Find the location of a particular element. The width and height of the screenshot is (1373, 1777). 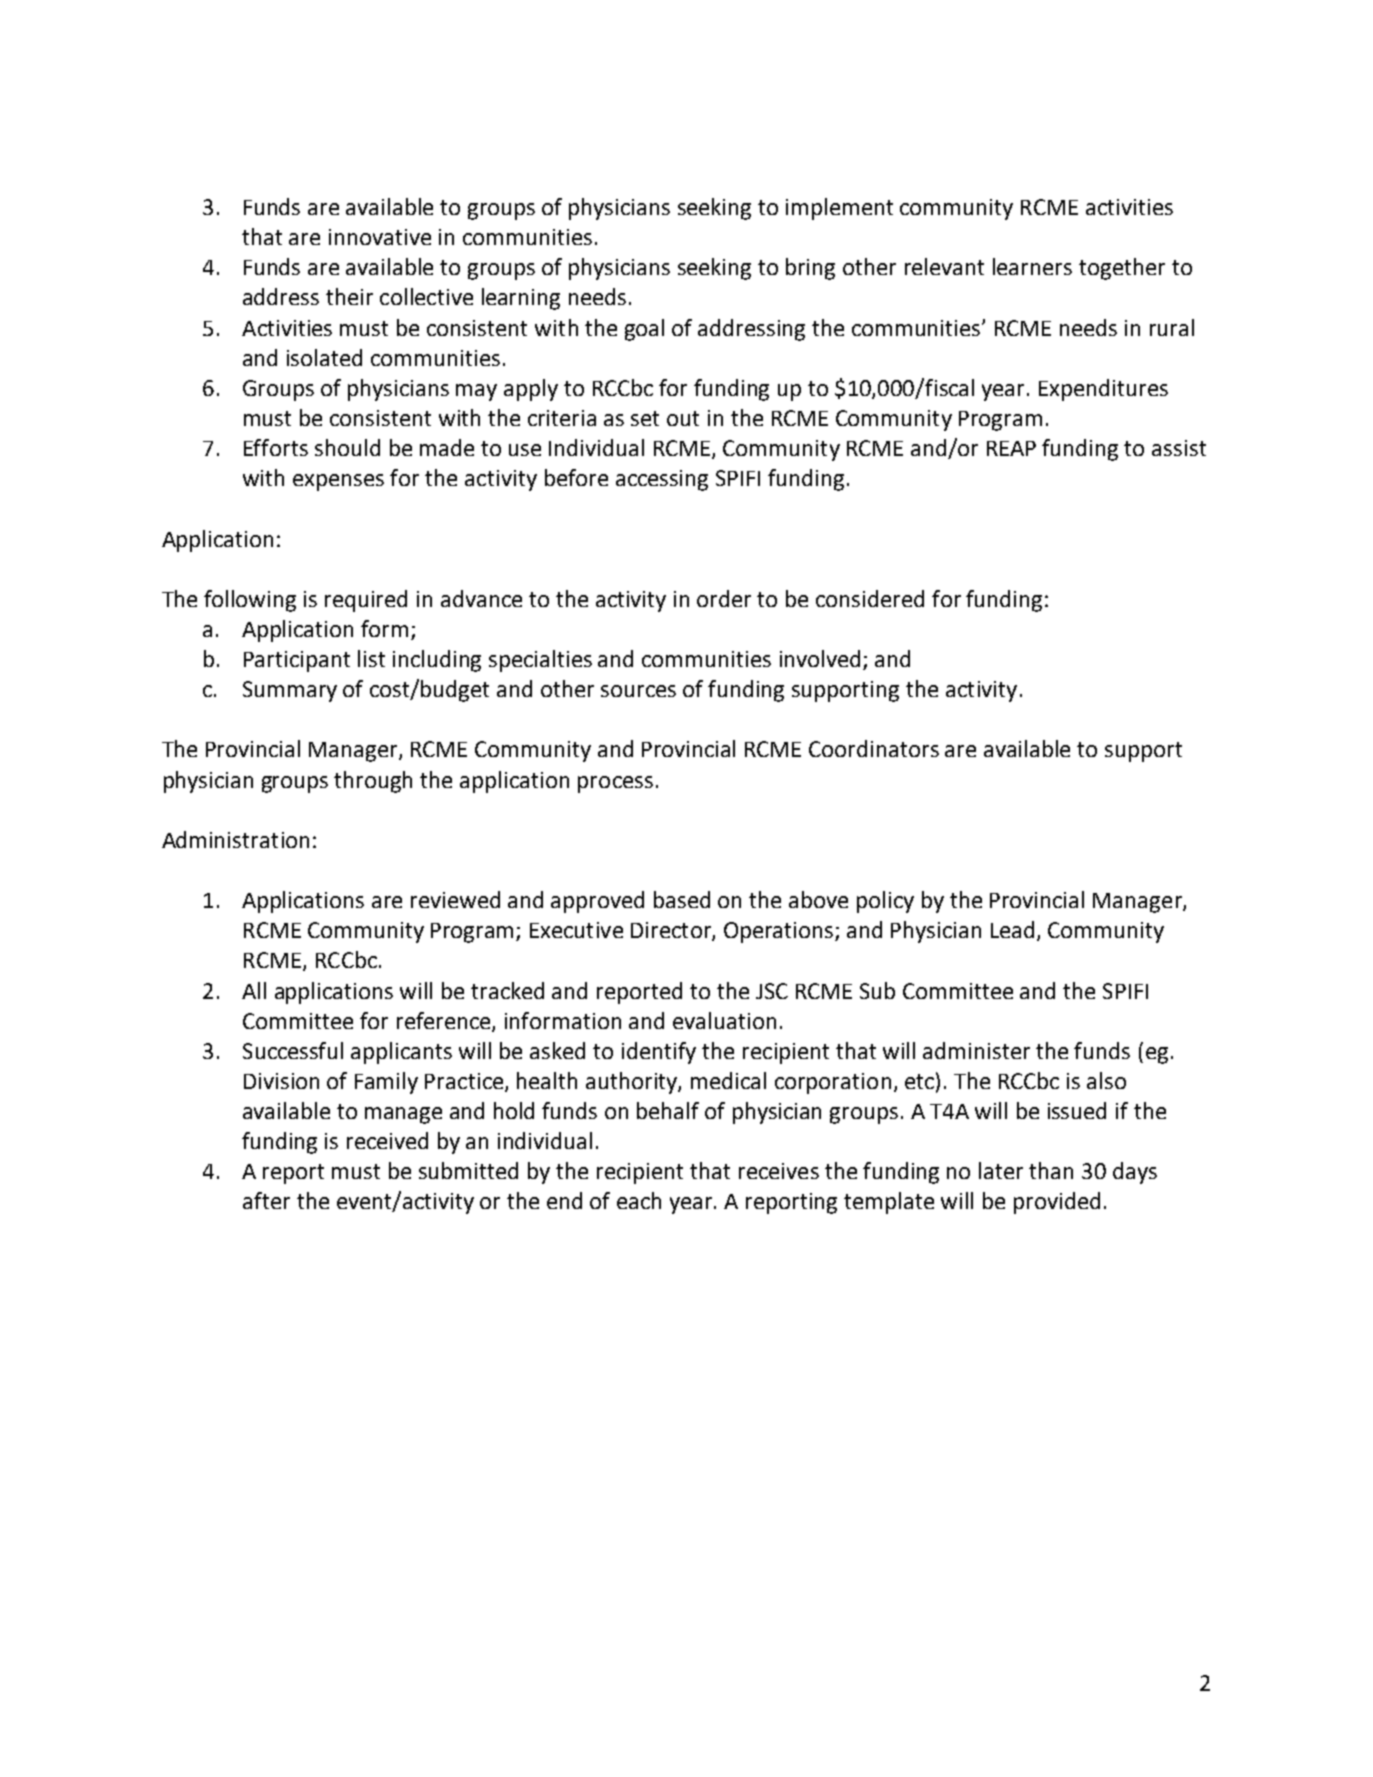

Summary is located at coordinates (290, 691).
